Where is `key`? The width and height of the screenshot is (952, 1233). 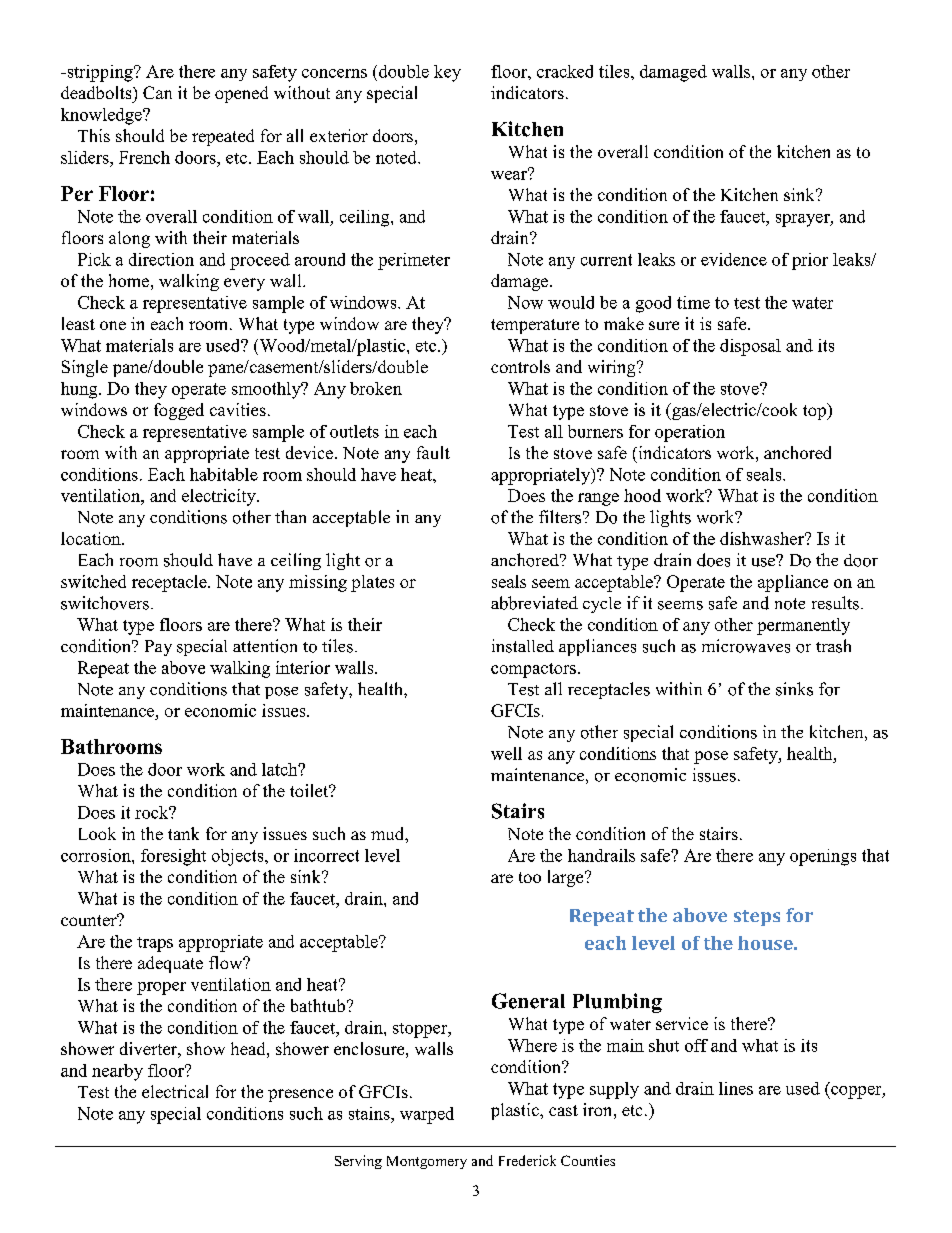
key is located at coordinates (447, 73).
